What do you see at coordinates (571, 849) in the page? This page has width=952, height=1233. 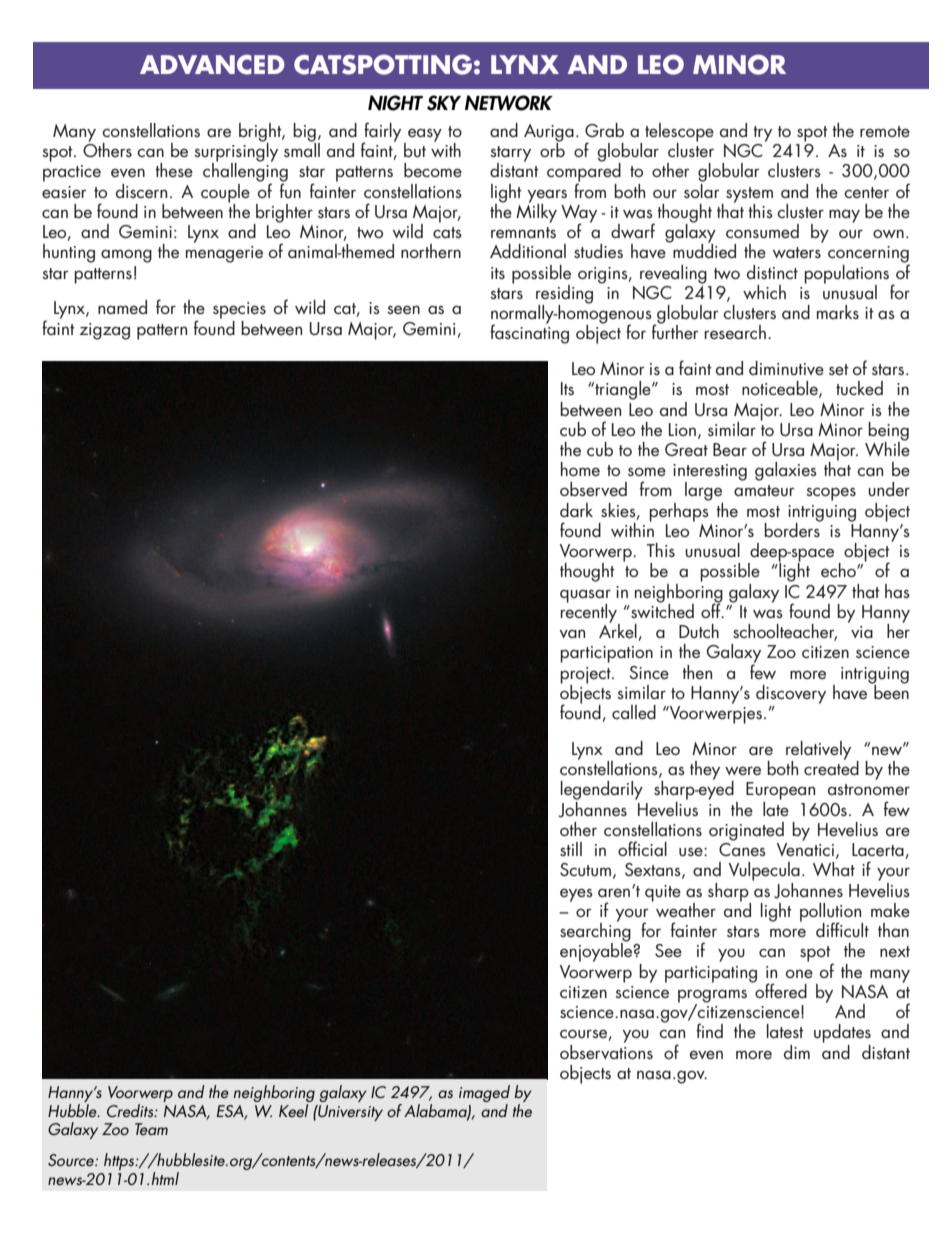 I see `still` at bounding box center [571, 849].
